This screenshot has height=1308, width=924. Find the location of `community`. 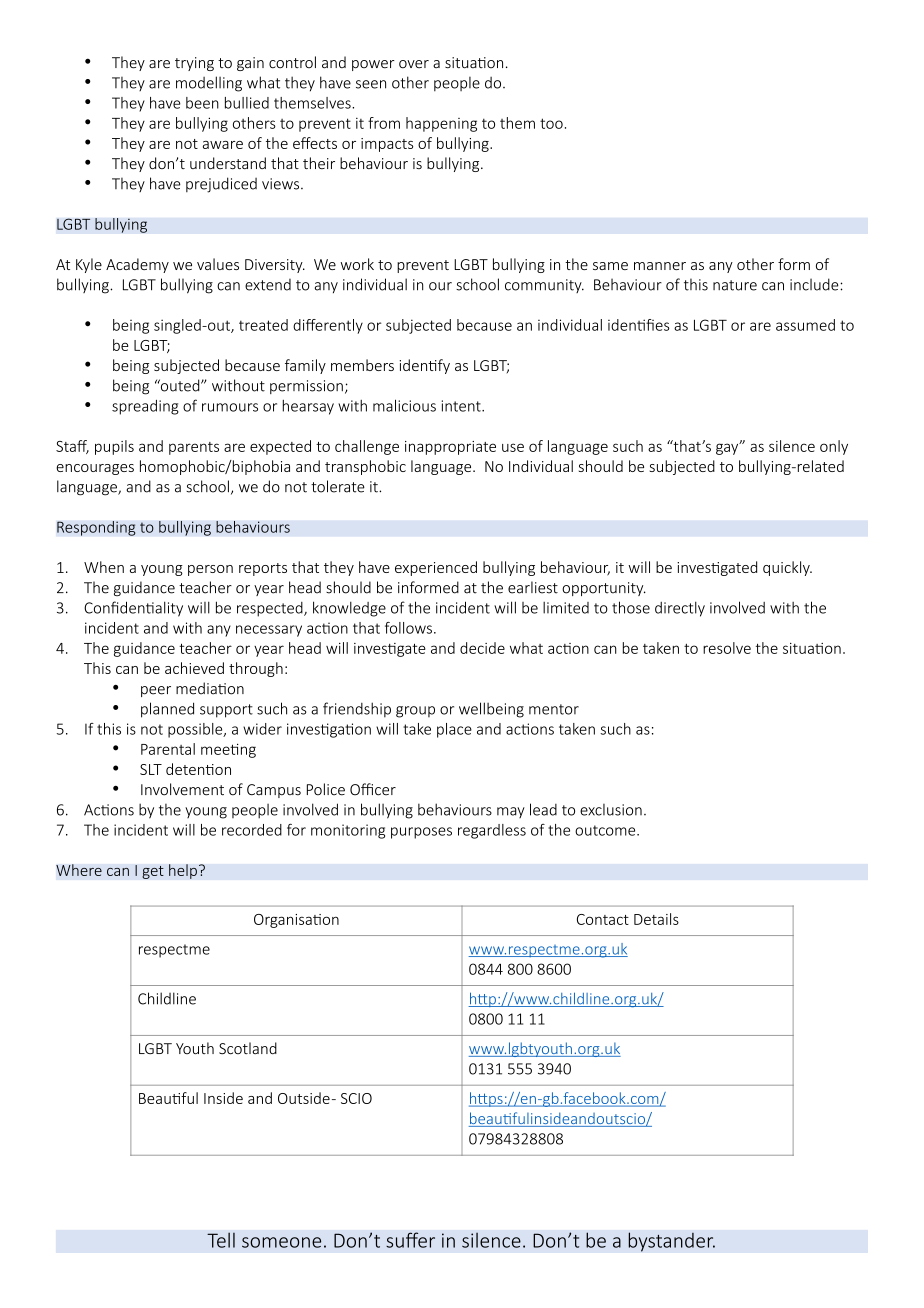

community is located at coordinates (544, 286).
